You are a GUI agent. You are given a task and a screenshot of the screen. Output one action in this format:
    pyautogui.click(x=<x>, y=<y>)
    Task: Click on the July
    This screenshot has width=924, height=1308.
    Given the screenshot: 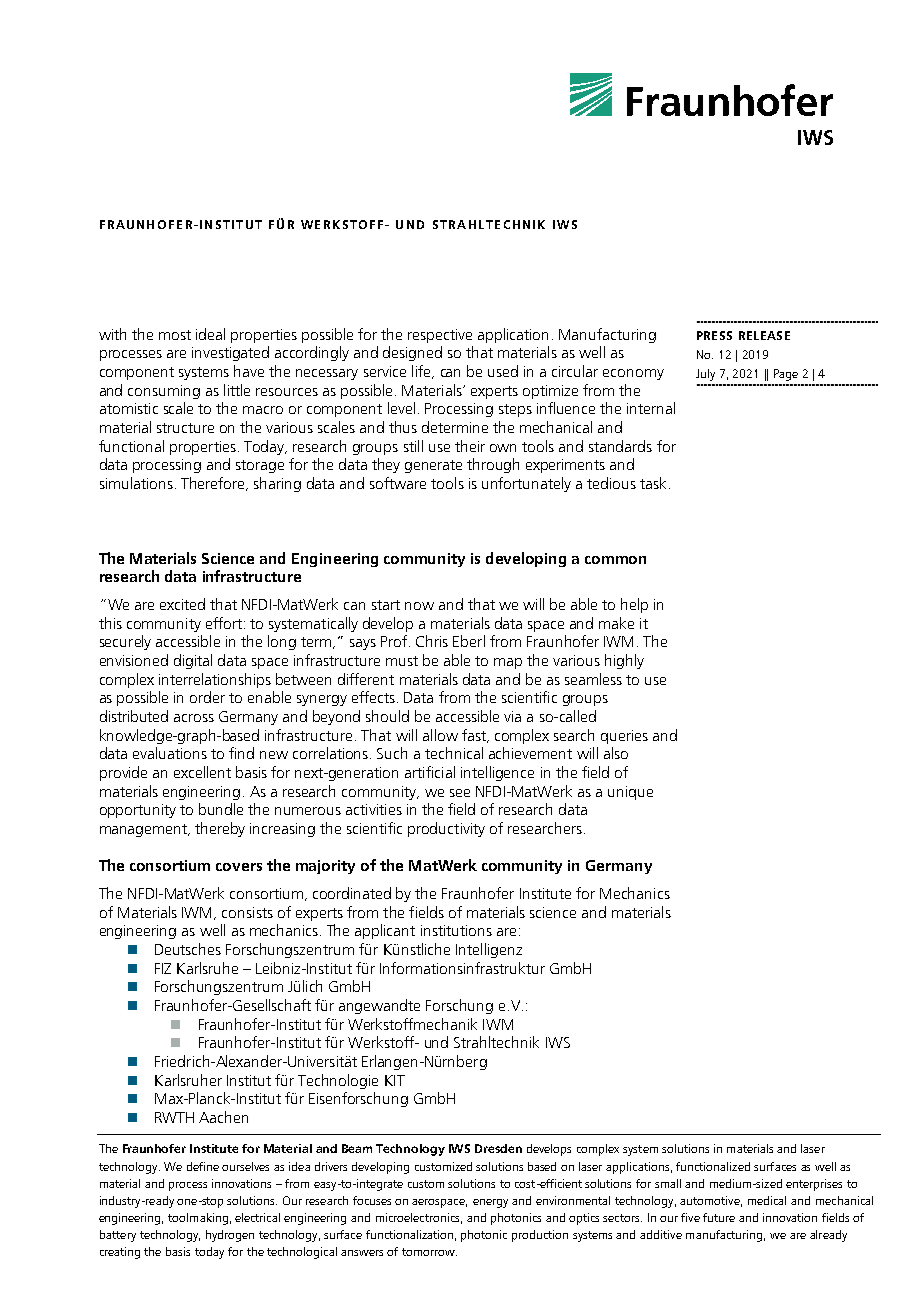 What is the action you would take?
    pyautogui.click(x=705, y=375)
